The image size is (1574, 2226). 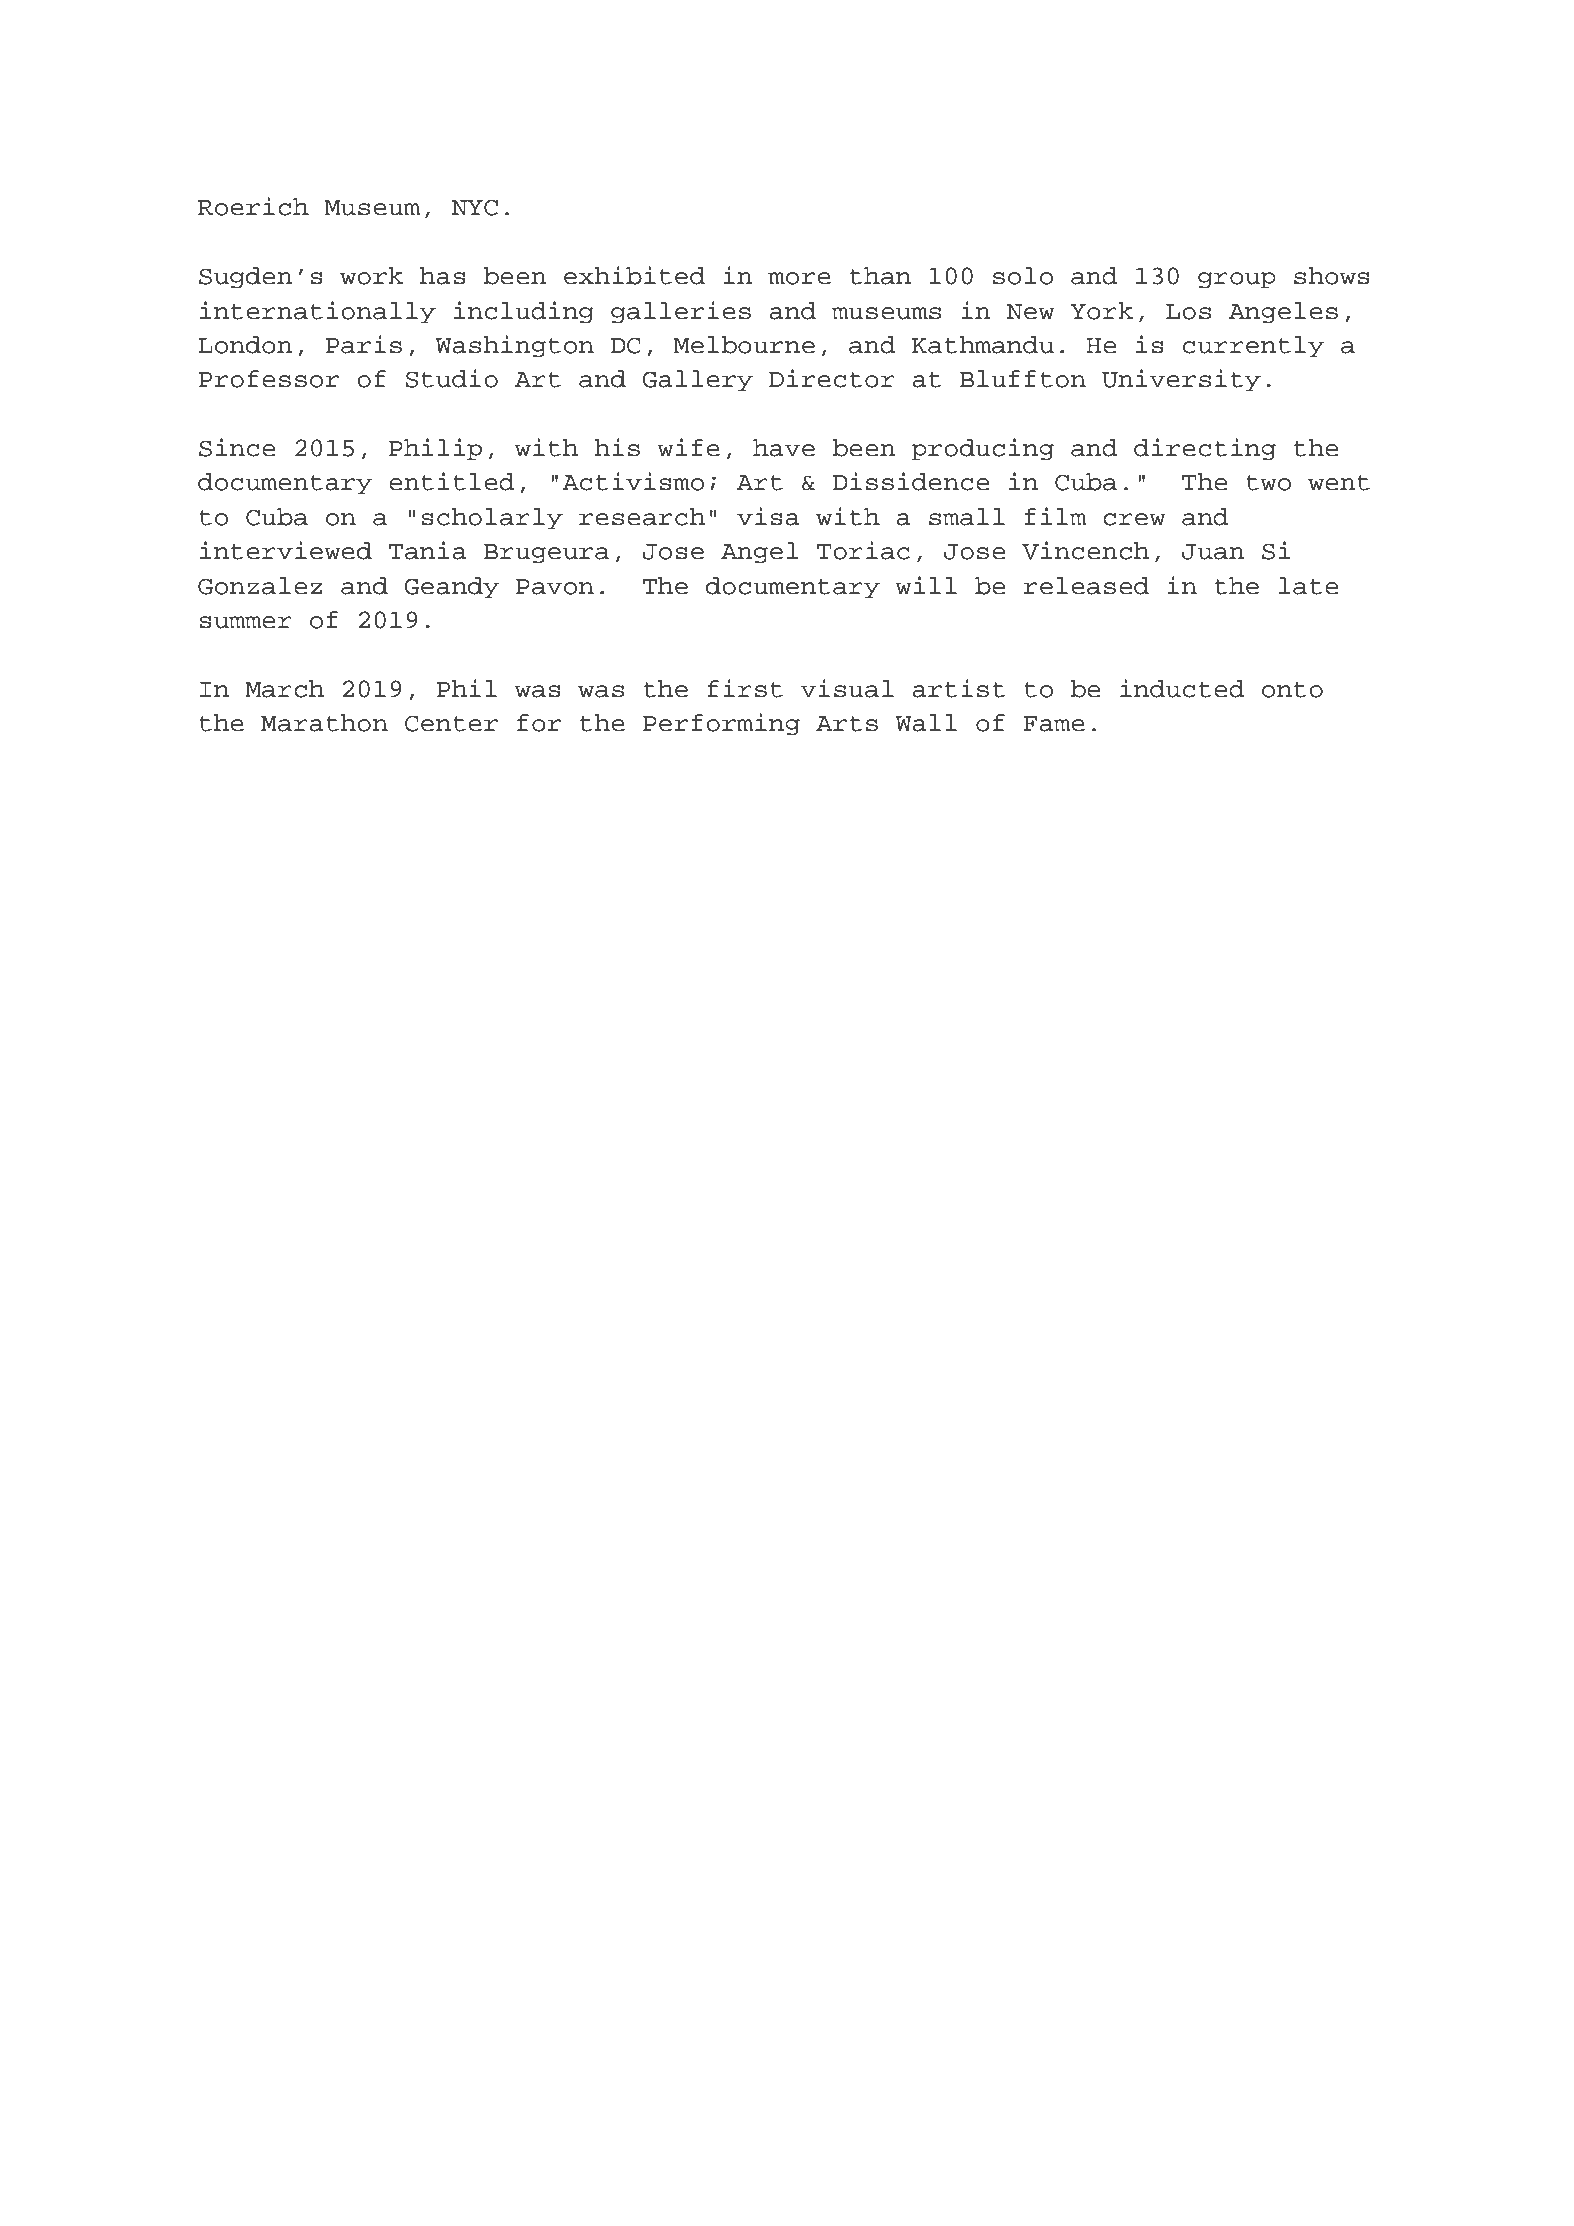 What do you see at coordinates (1205, 449) in the screenshot?
I see `directing` at bounding box center [1205, 449].
